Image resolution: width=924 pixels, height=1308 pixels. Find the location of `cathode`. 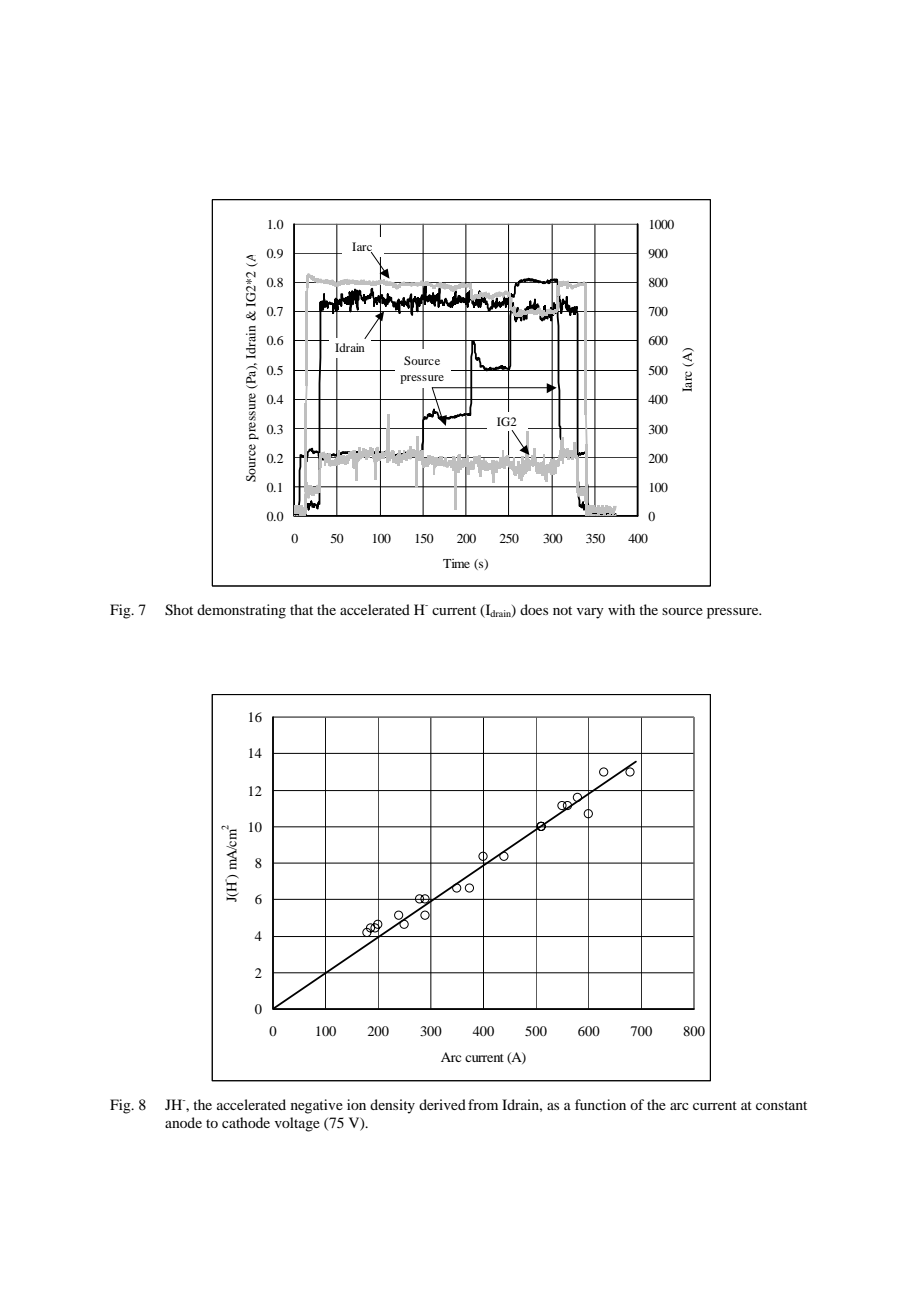

cathode is located at coordinates (246, 1122).
